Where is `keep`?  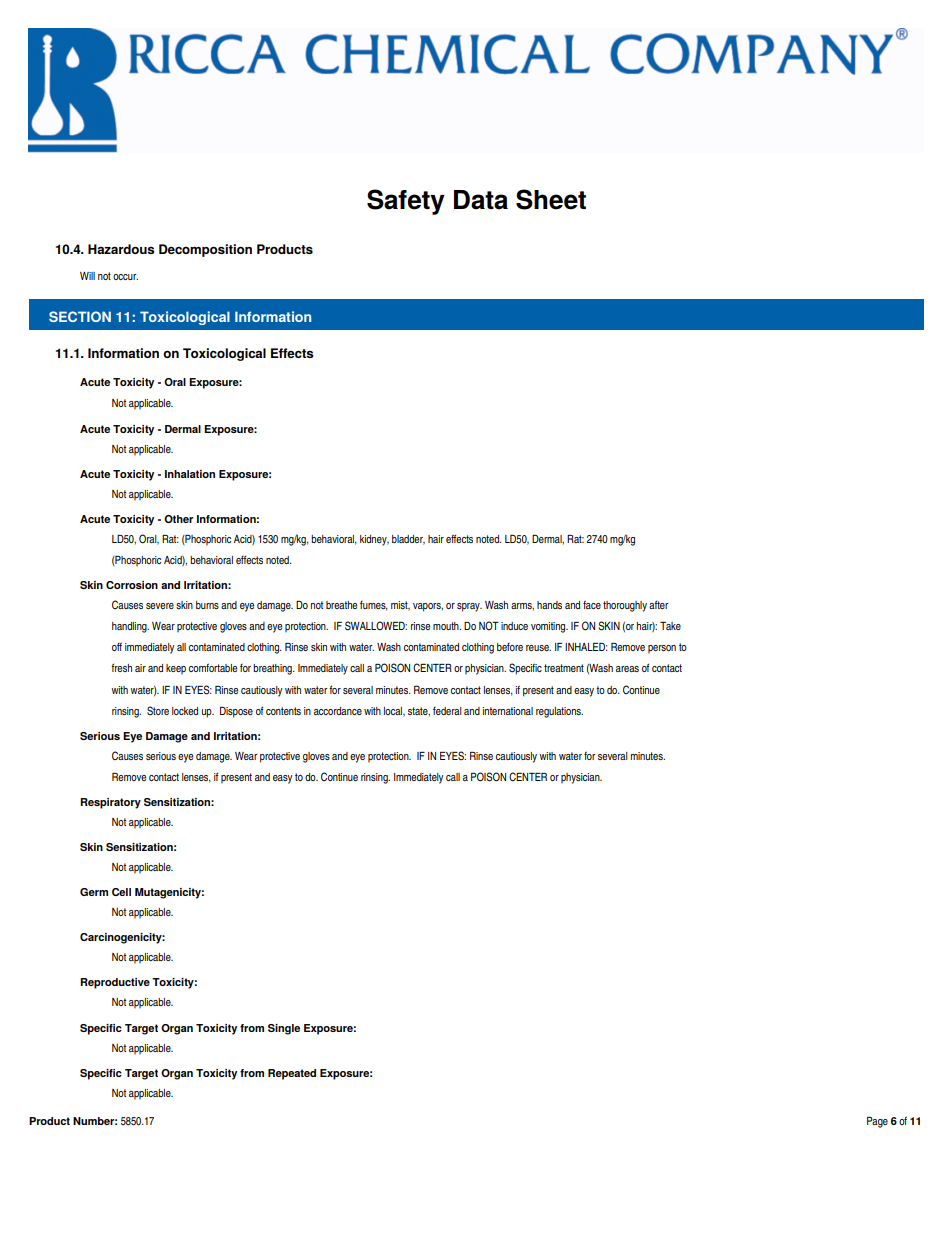
keep is located at coordinates (176, 669).
